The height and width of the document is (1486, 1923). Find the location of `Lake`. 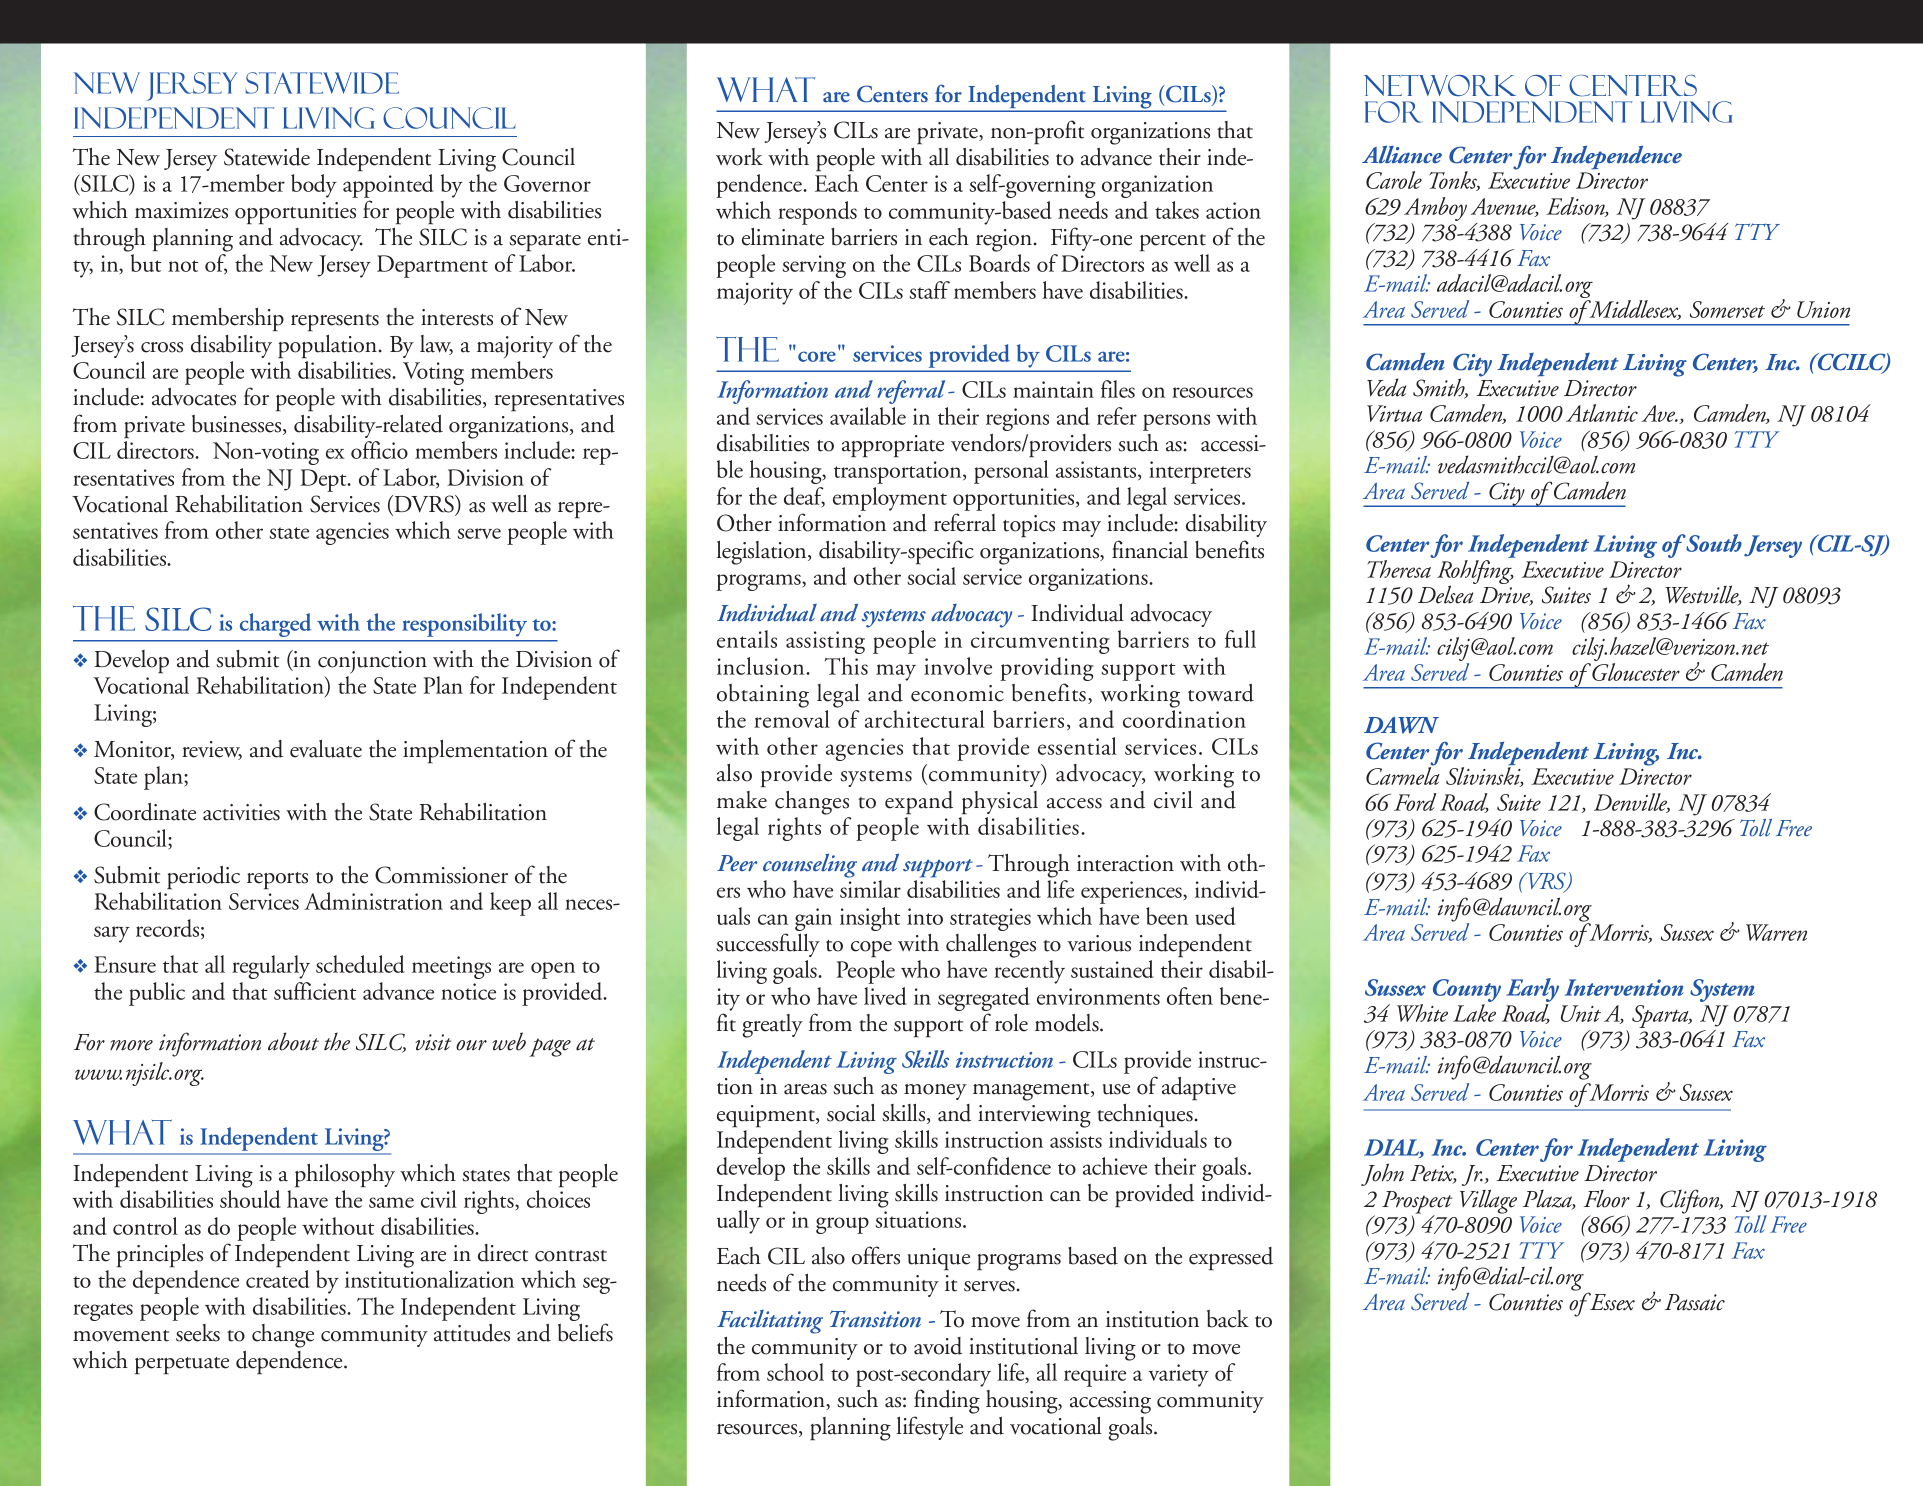

Lake is located at coordinates (1474, 1013).
